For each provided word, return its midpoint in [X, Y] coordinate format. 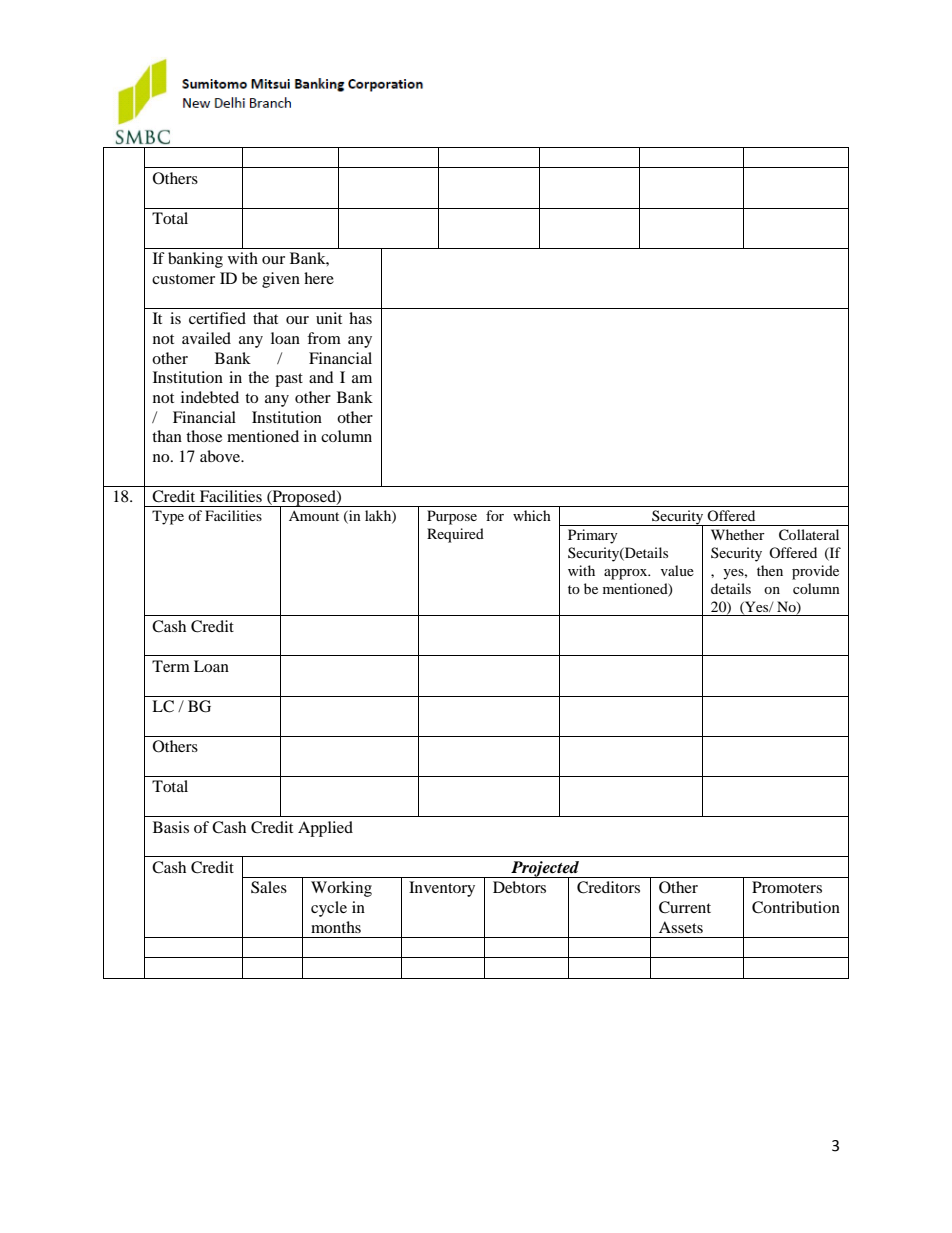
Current [685, 907]
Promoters [787, 887]
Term [171, 666]
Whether [738, 534]
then [770, 570]
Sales [269, 887]
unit [329, 318]
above [221, 456]
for [495, 515]
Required [455, 535]
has [360, 318]
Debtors [519, 887]
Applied [325, 829]
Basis [171, 827]
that [265, 318]
